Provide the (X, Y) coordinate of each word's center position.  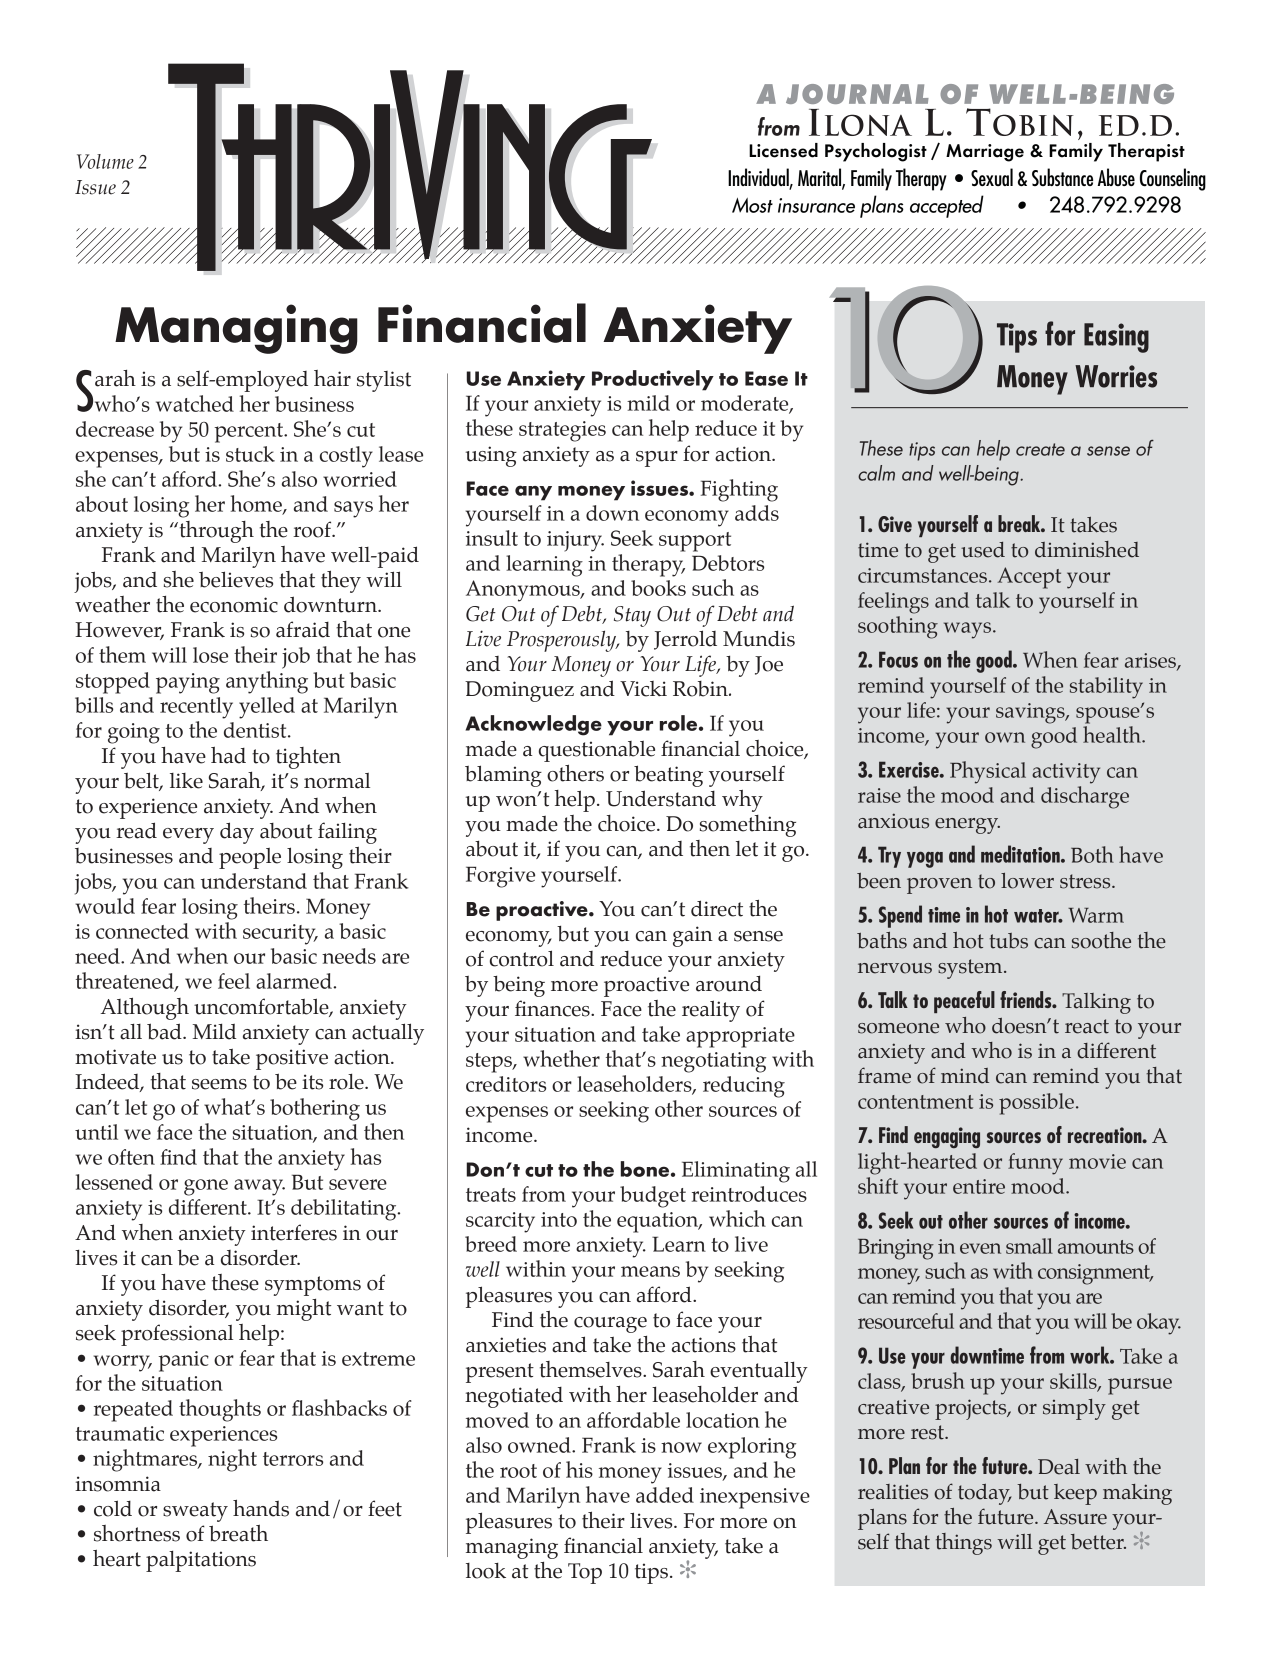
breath (238, 1533)
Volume (105, 161)
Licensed (783, 150)
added (665, 1495)
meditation (1021, 854)
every (188, 836)
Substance (1062, 177)
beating (668, 776)
